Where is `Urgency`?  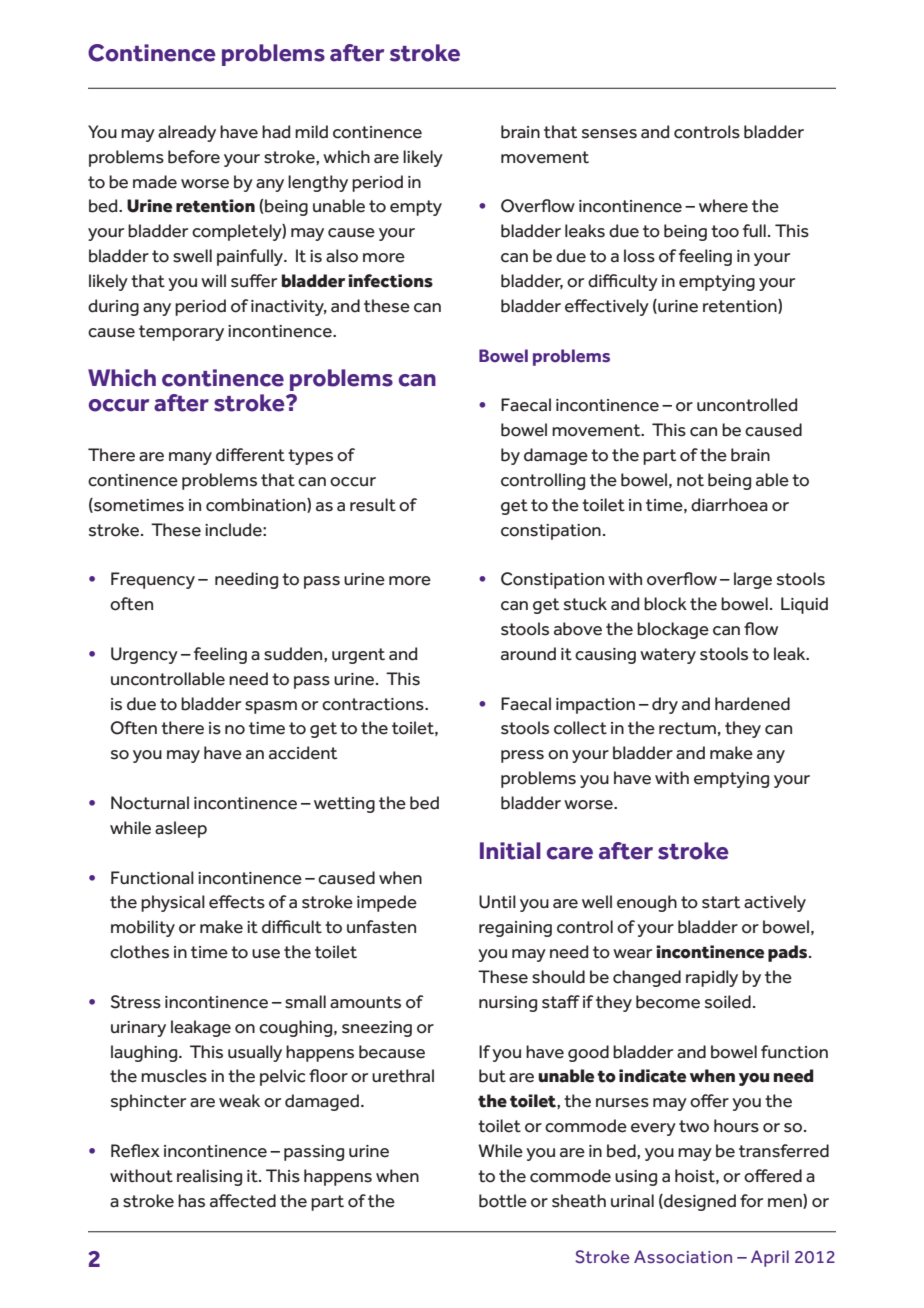 Urgency is located at coordinates (144, 655).
